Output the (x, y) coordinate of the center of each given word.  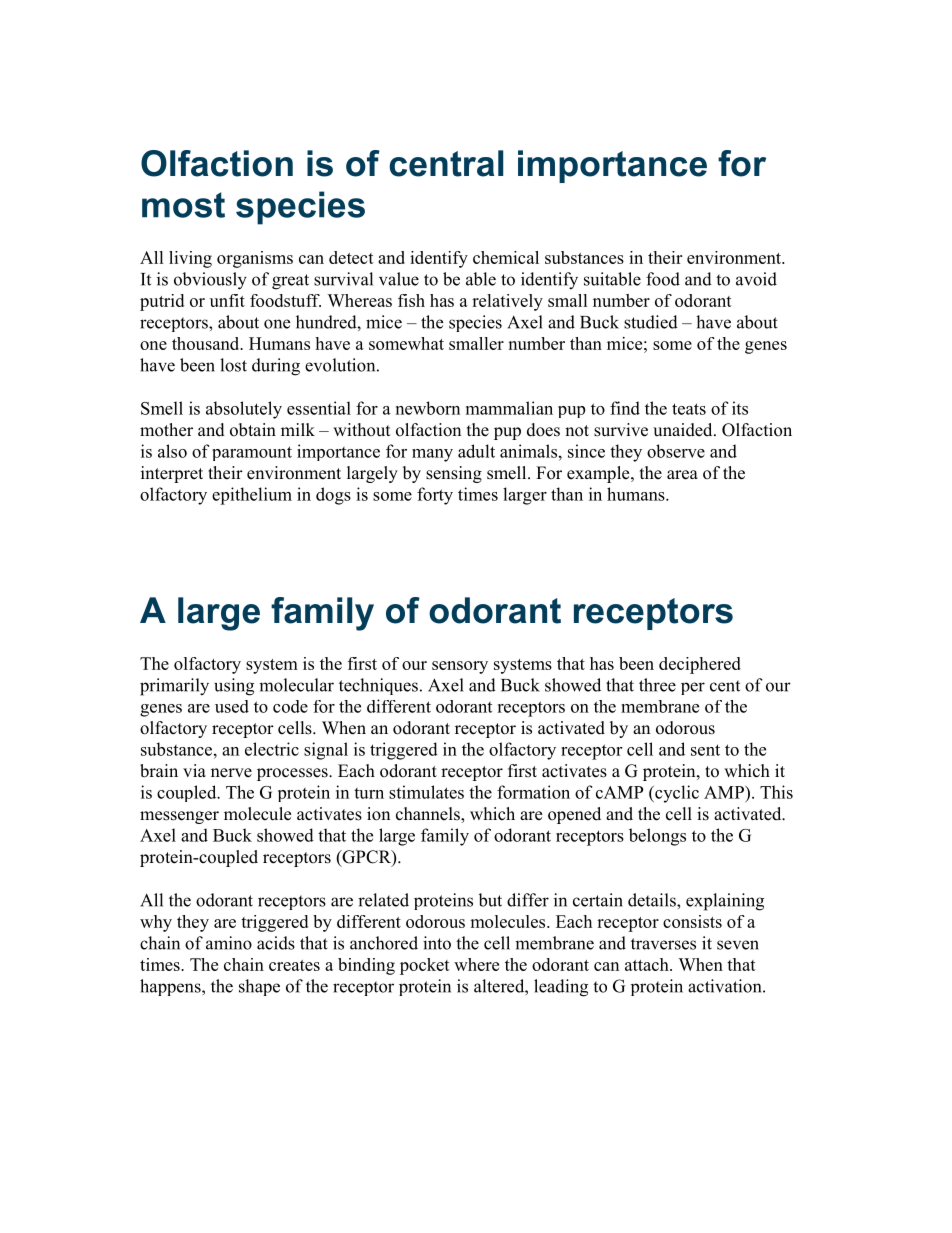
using (234, 687)
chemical (506, 257)
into (437, 943)
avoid (756, 279)
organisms (255, 259)
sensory (460, 667)
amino (229, 943)
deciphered (700, 665)
